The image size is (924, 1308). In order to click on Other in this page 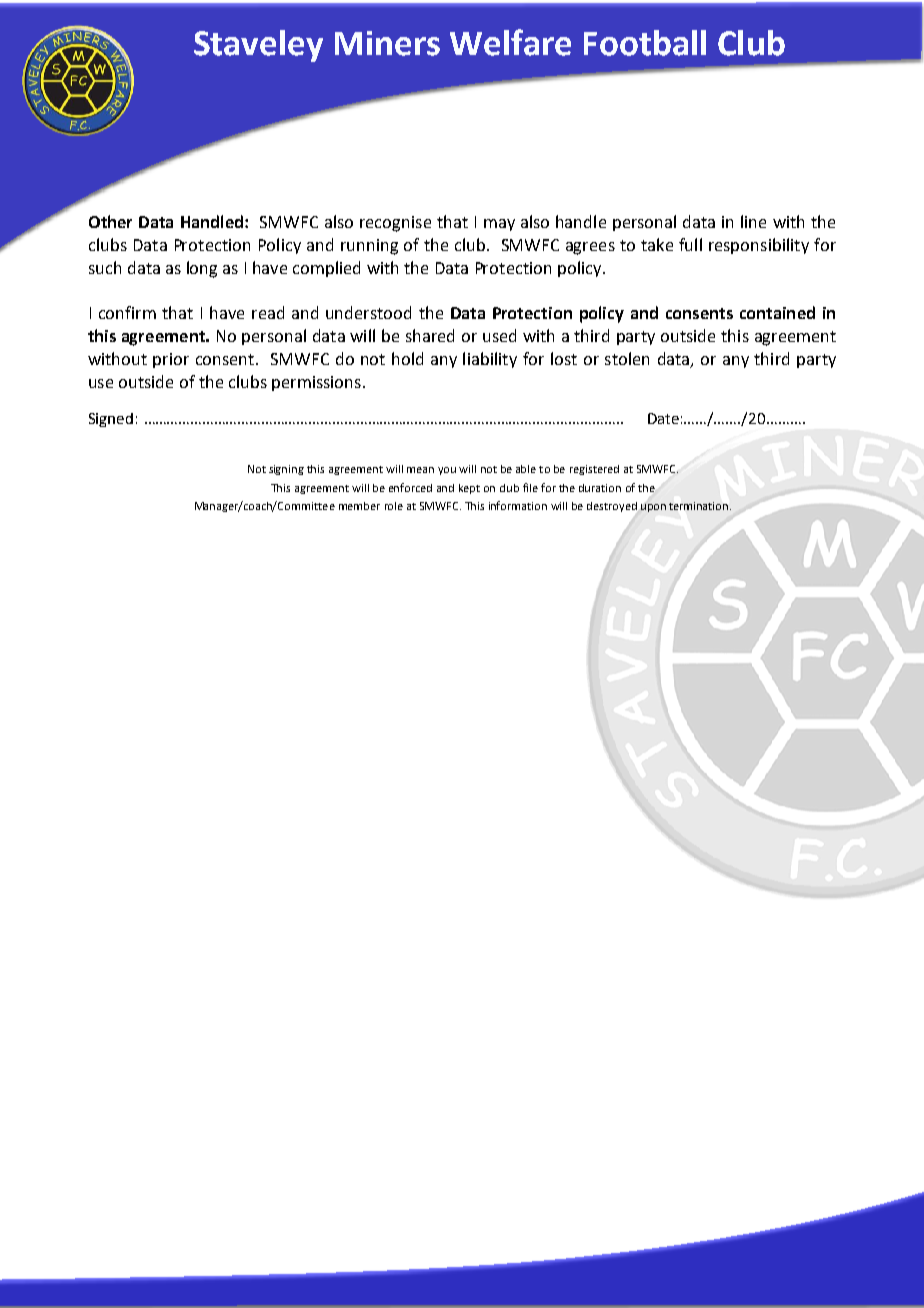, I will do `click(110, 221)`.
